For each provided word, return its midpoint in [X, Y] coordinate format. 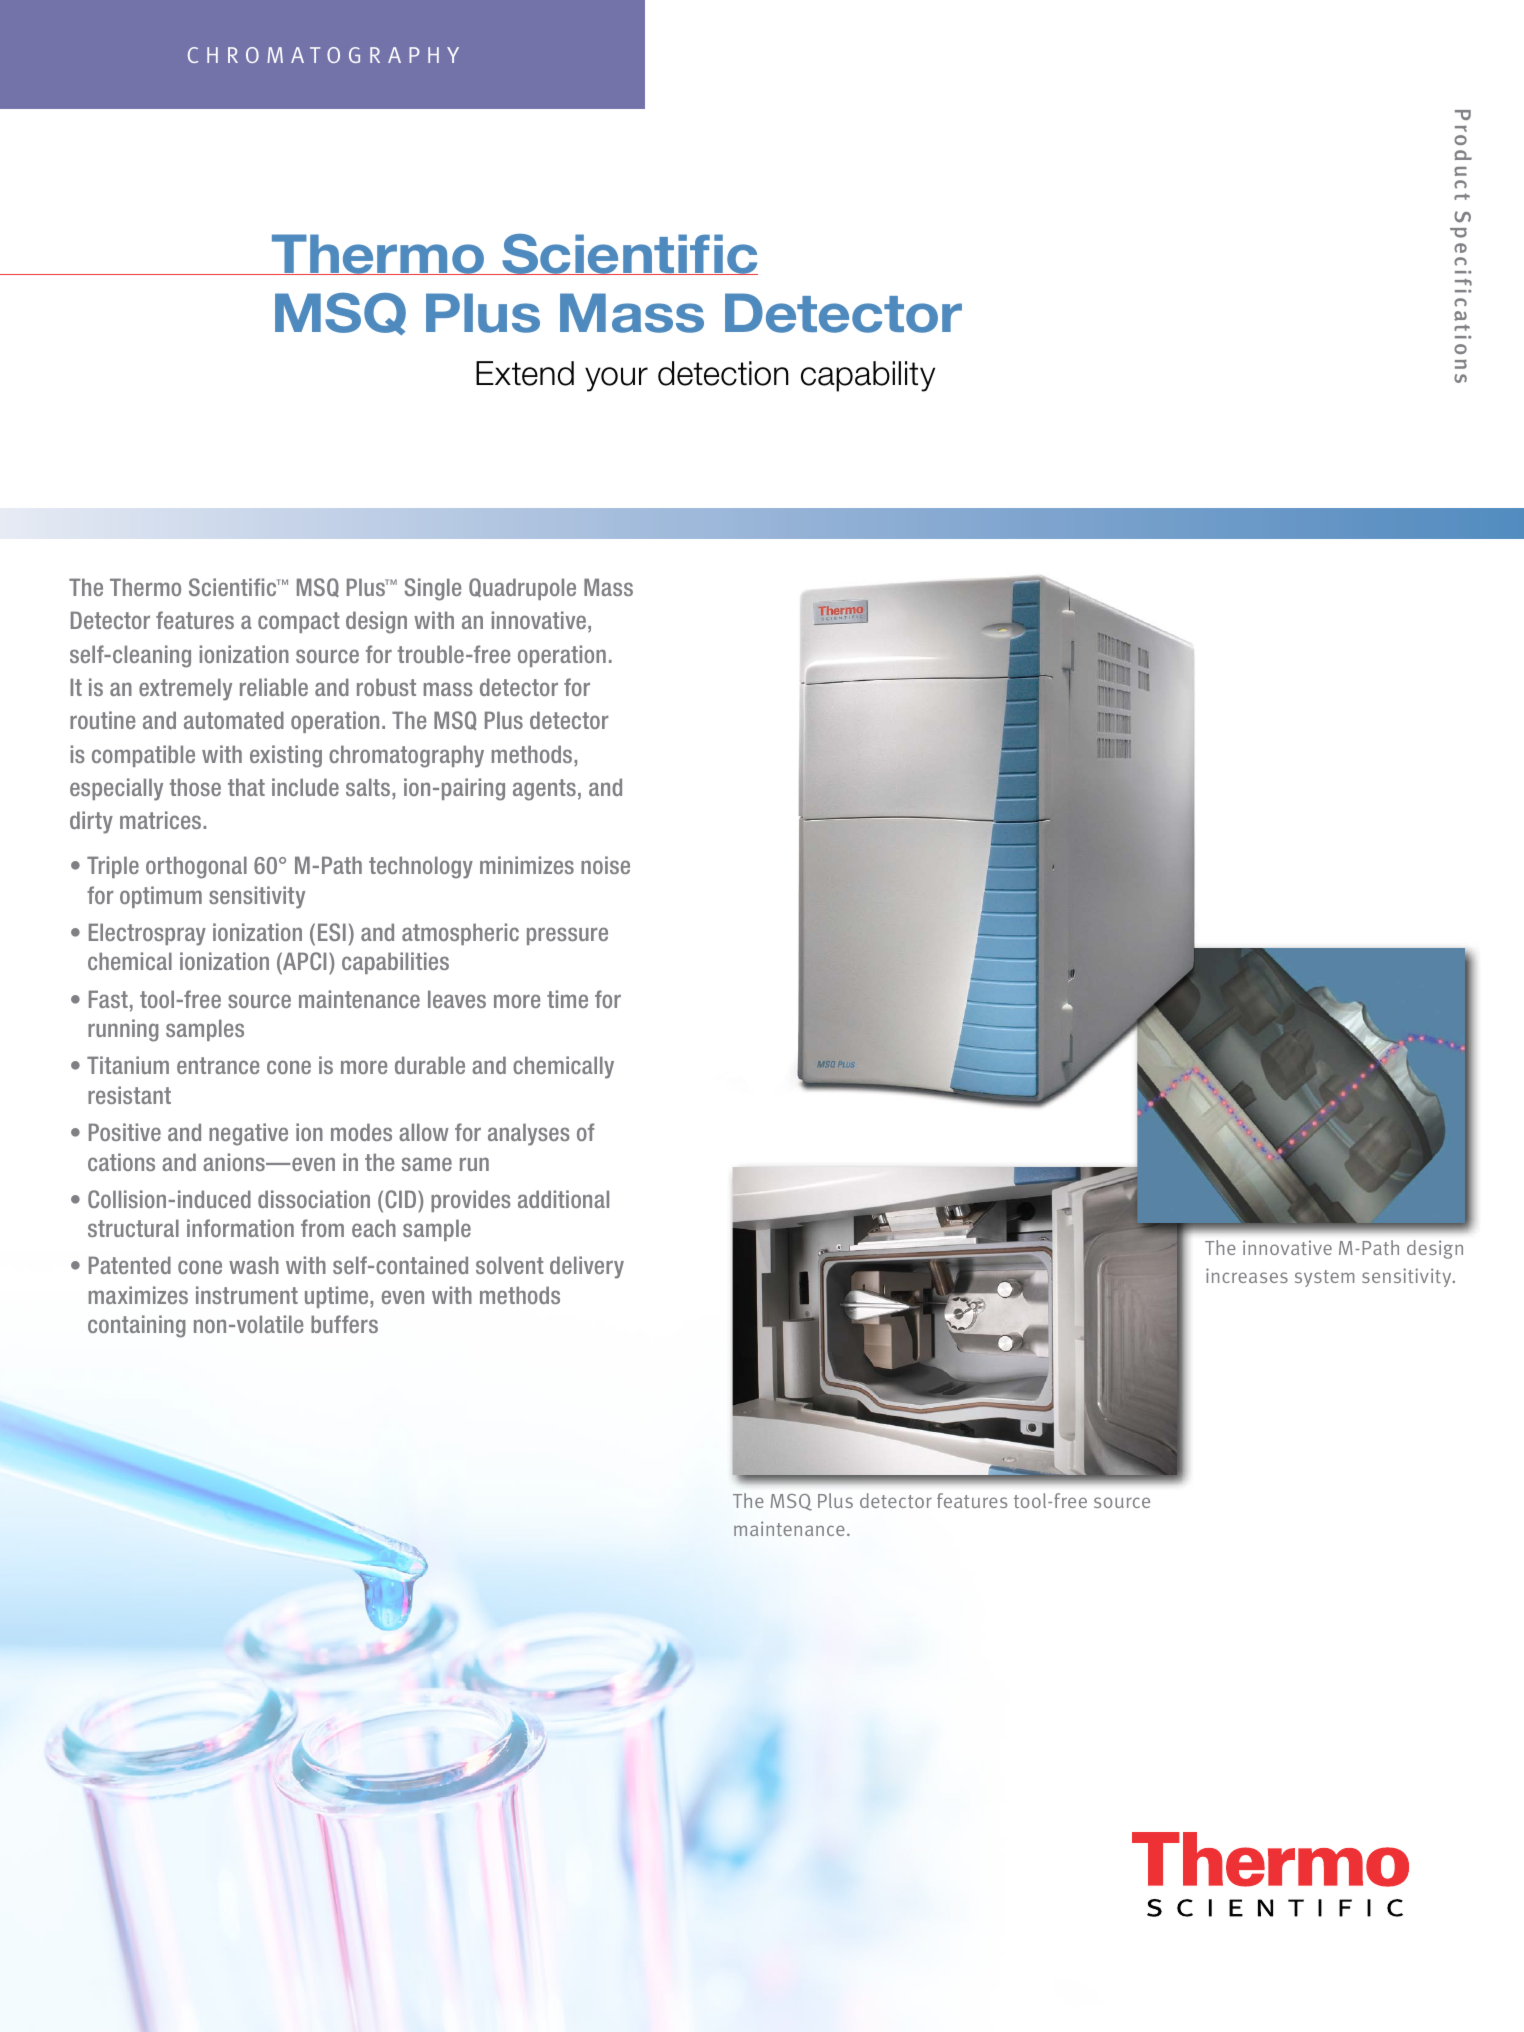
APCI [303, 963]
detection [723, 373]
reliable [274, 687]
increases [1247, 1275]
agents [544, 790]
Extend [525, 373]
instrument [247, 1295]
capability [868, 376]
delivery [587, 1267]
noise [605, 865]
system [1324, 1278]
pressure [567, 936]
